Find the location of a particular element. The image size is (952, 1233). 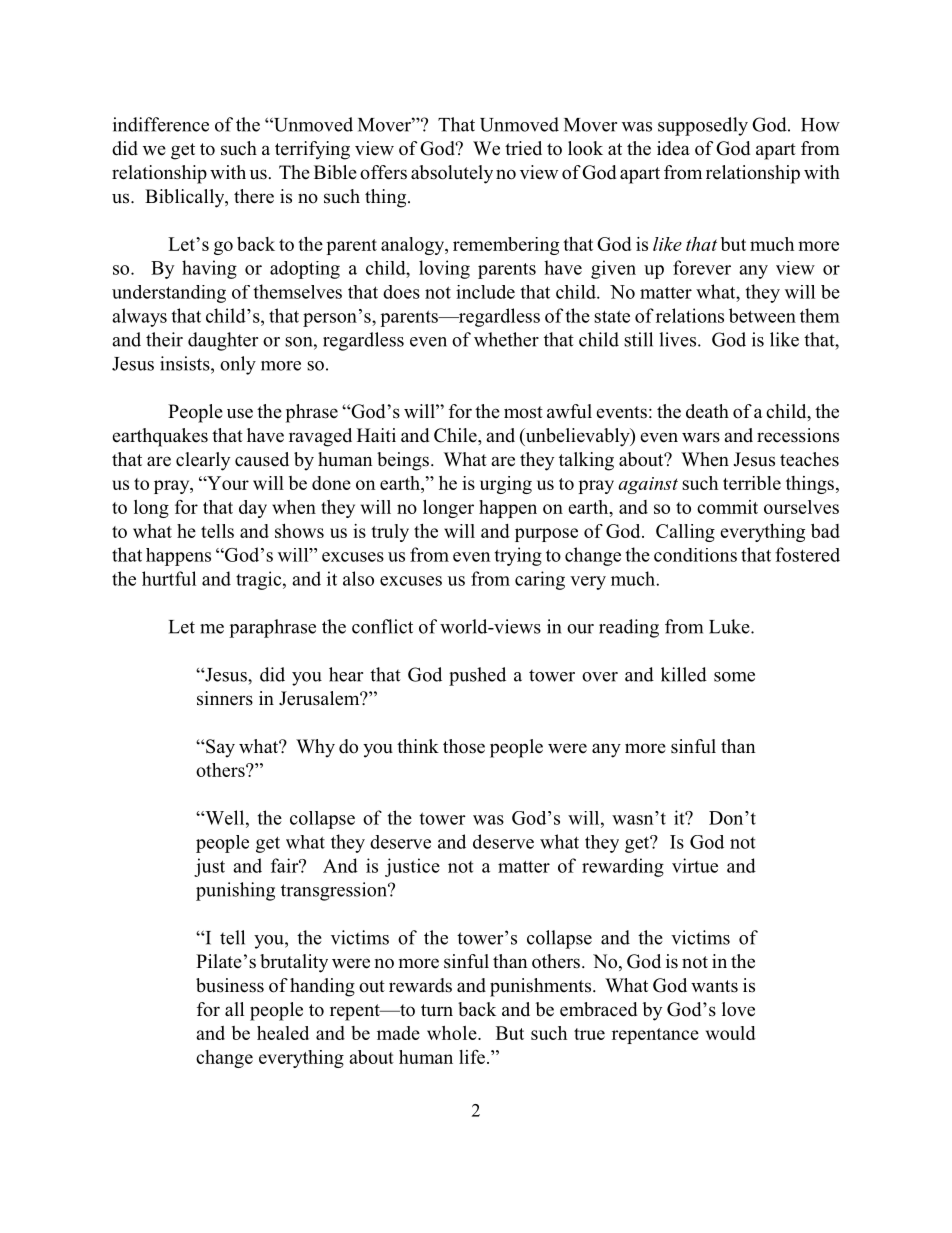

Say is located at coordinates (219, 748).
